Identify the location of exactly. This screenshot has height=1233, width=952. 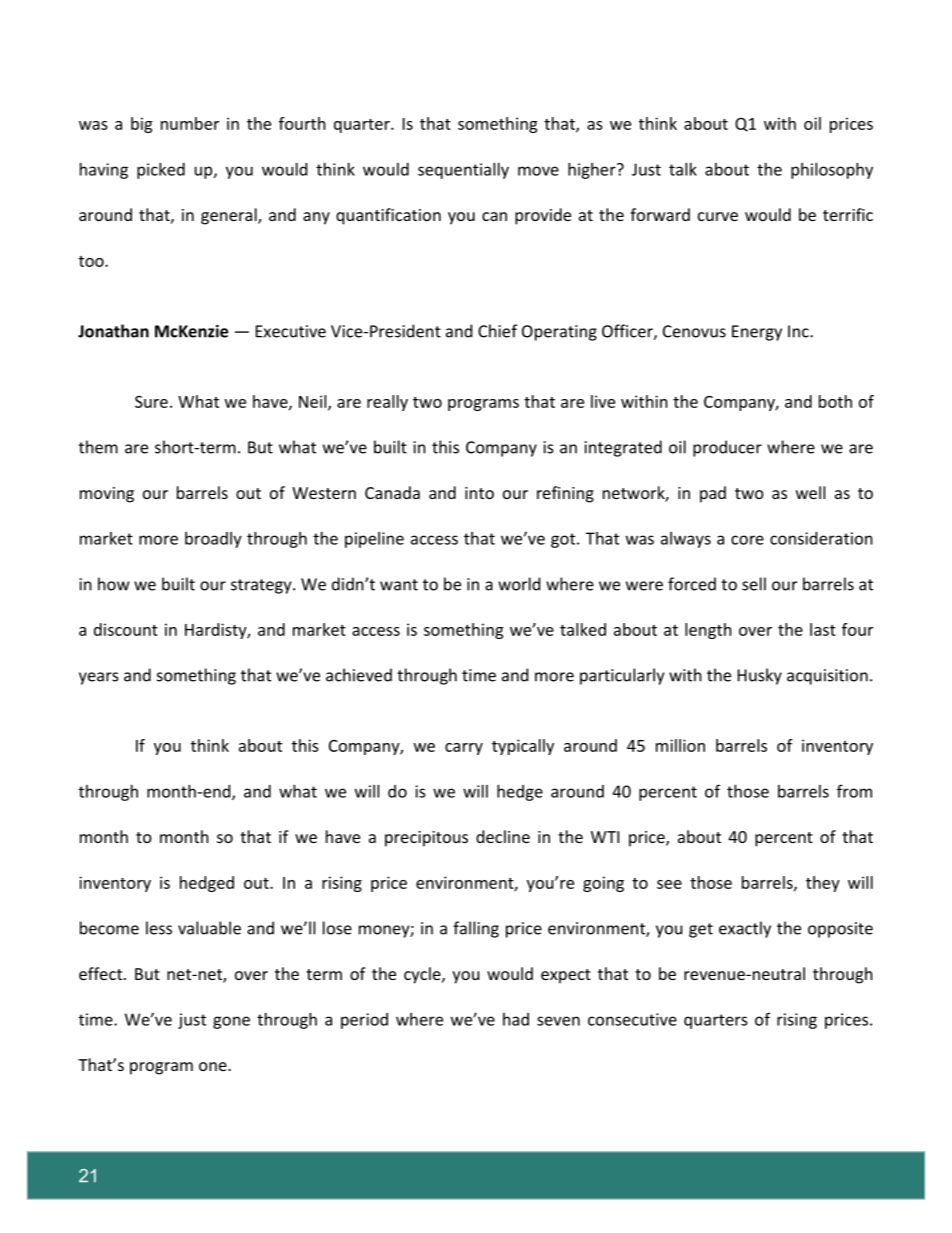
(745, 929).
